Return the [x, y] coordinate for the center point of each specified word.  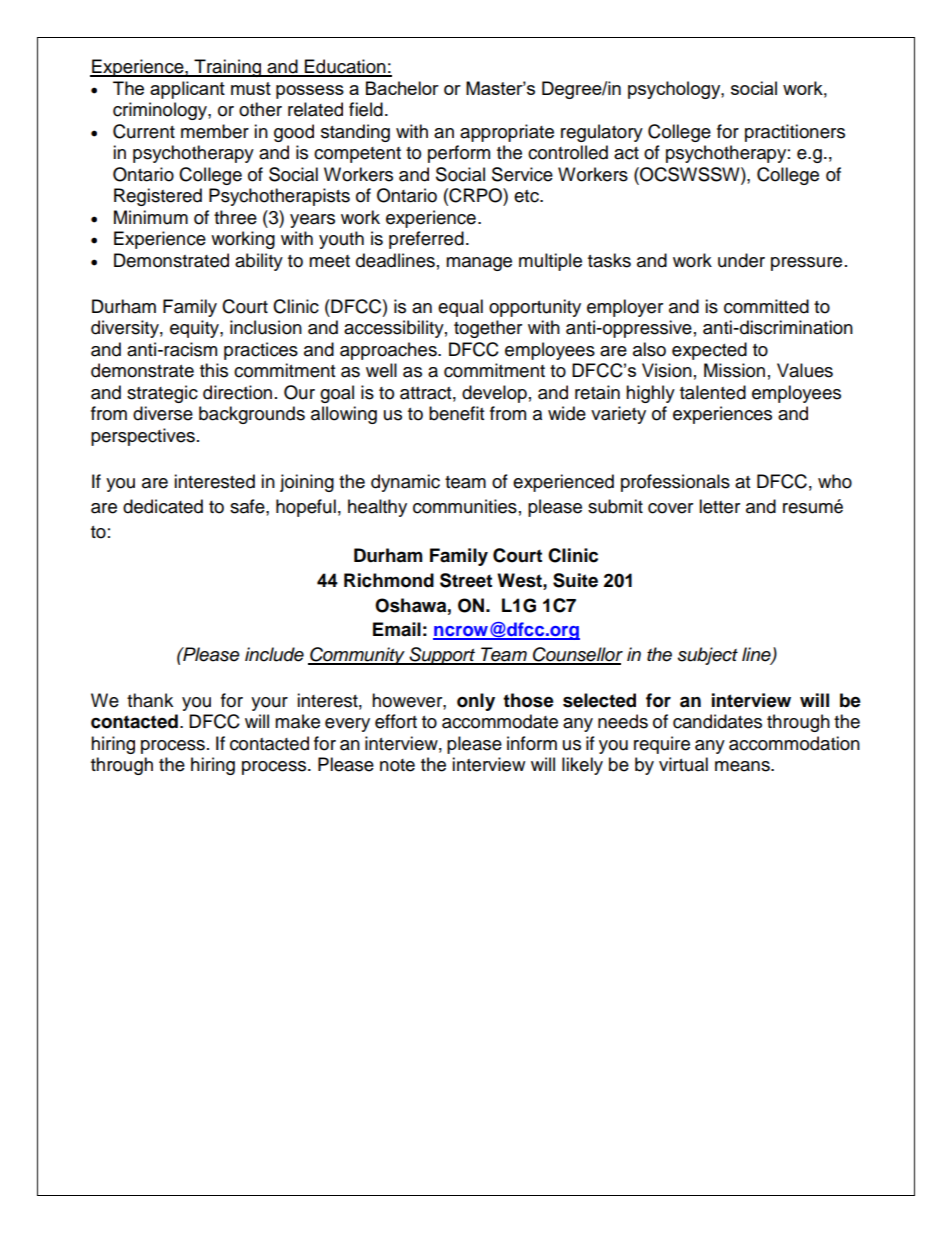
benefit [456, 413]
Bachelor [402, 88]
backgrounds [252, 415]
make [297, 721]
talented [713, 392]
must [251, 88]
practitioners [795, 133]
